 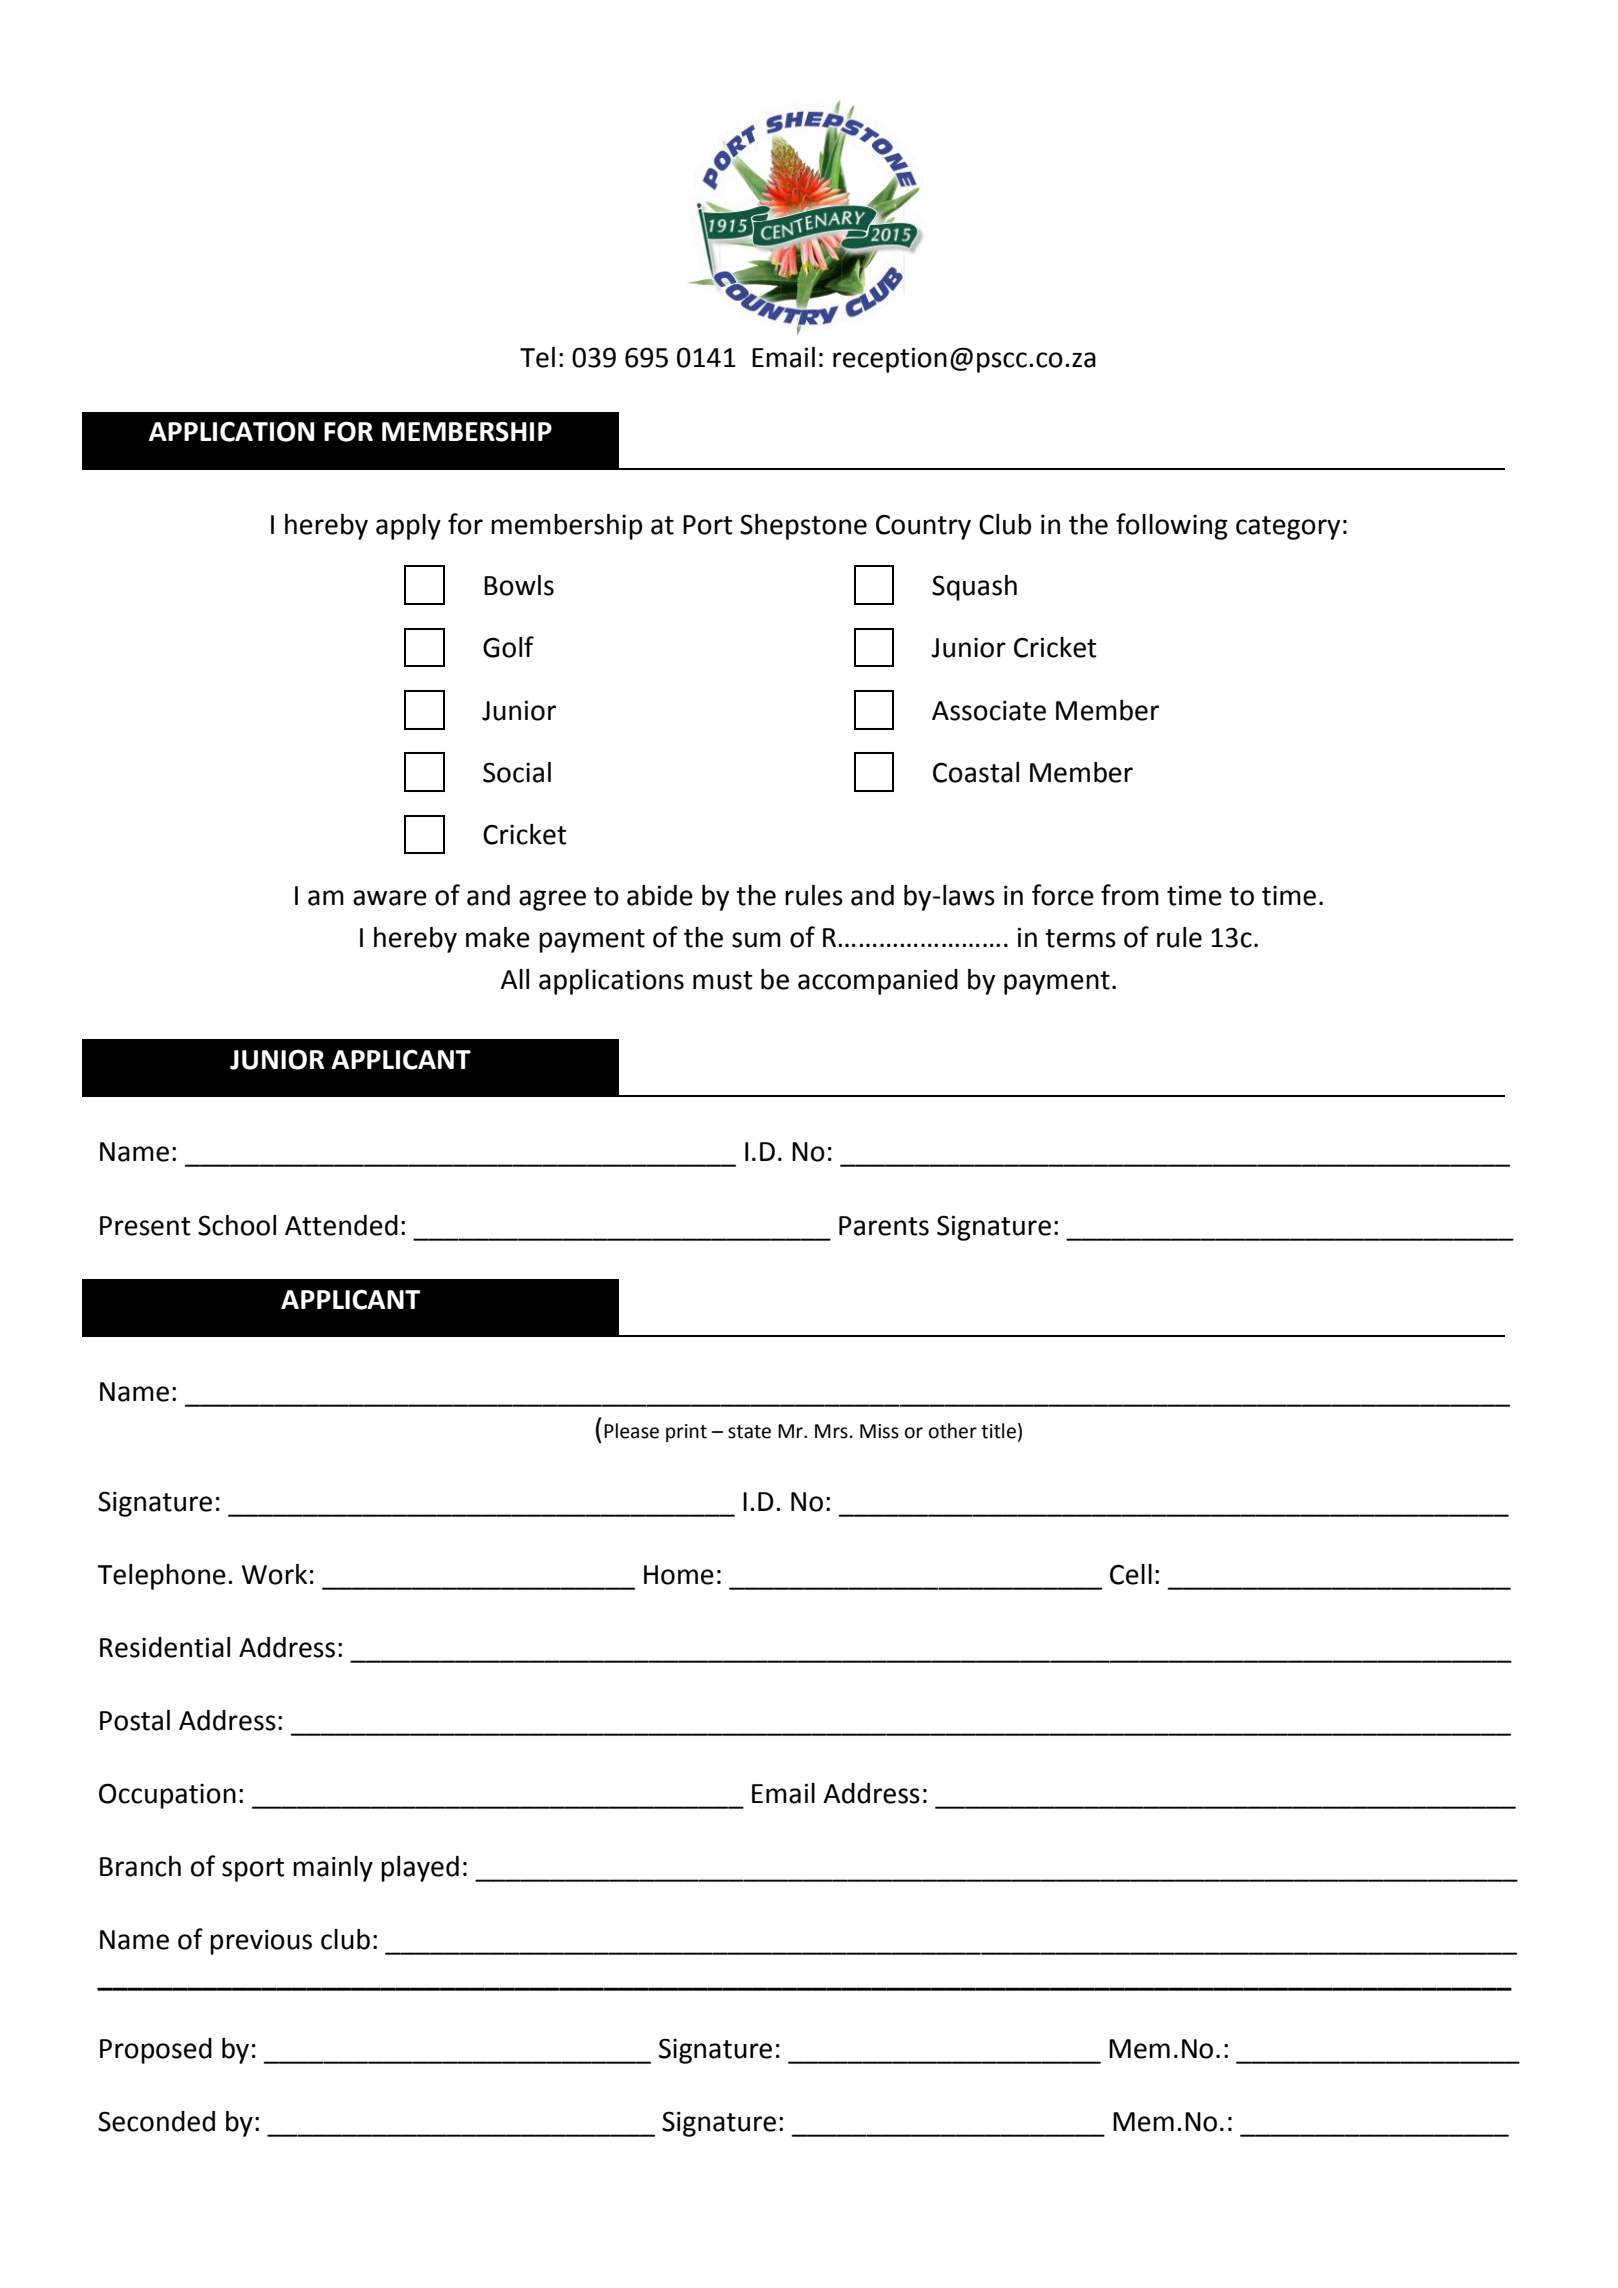 I want to click on abide, so click(x=660, y=895).
